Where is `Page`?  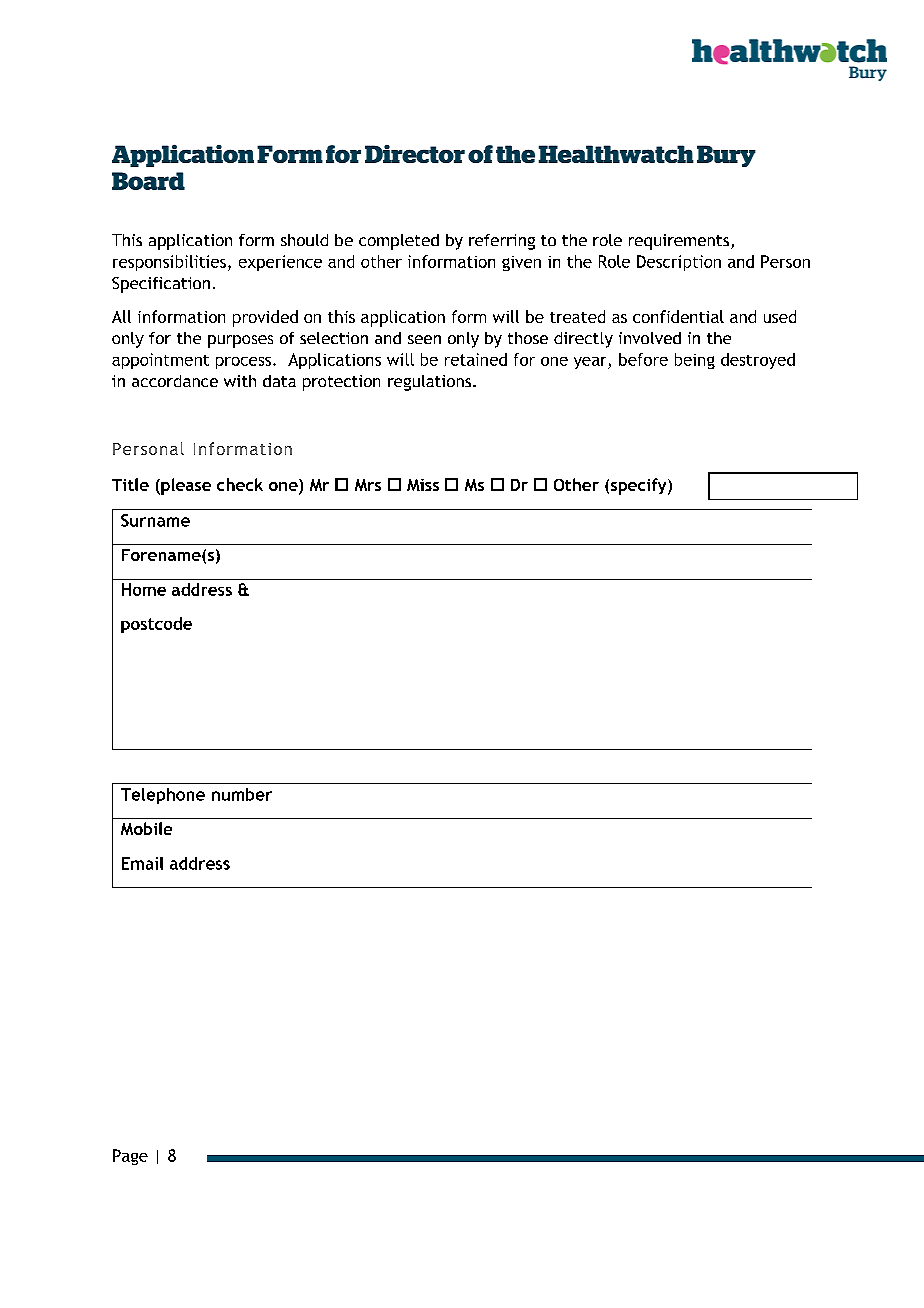
Page is located at coordinates (130, 1157).
